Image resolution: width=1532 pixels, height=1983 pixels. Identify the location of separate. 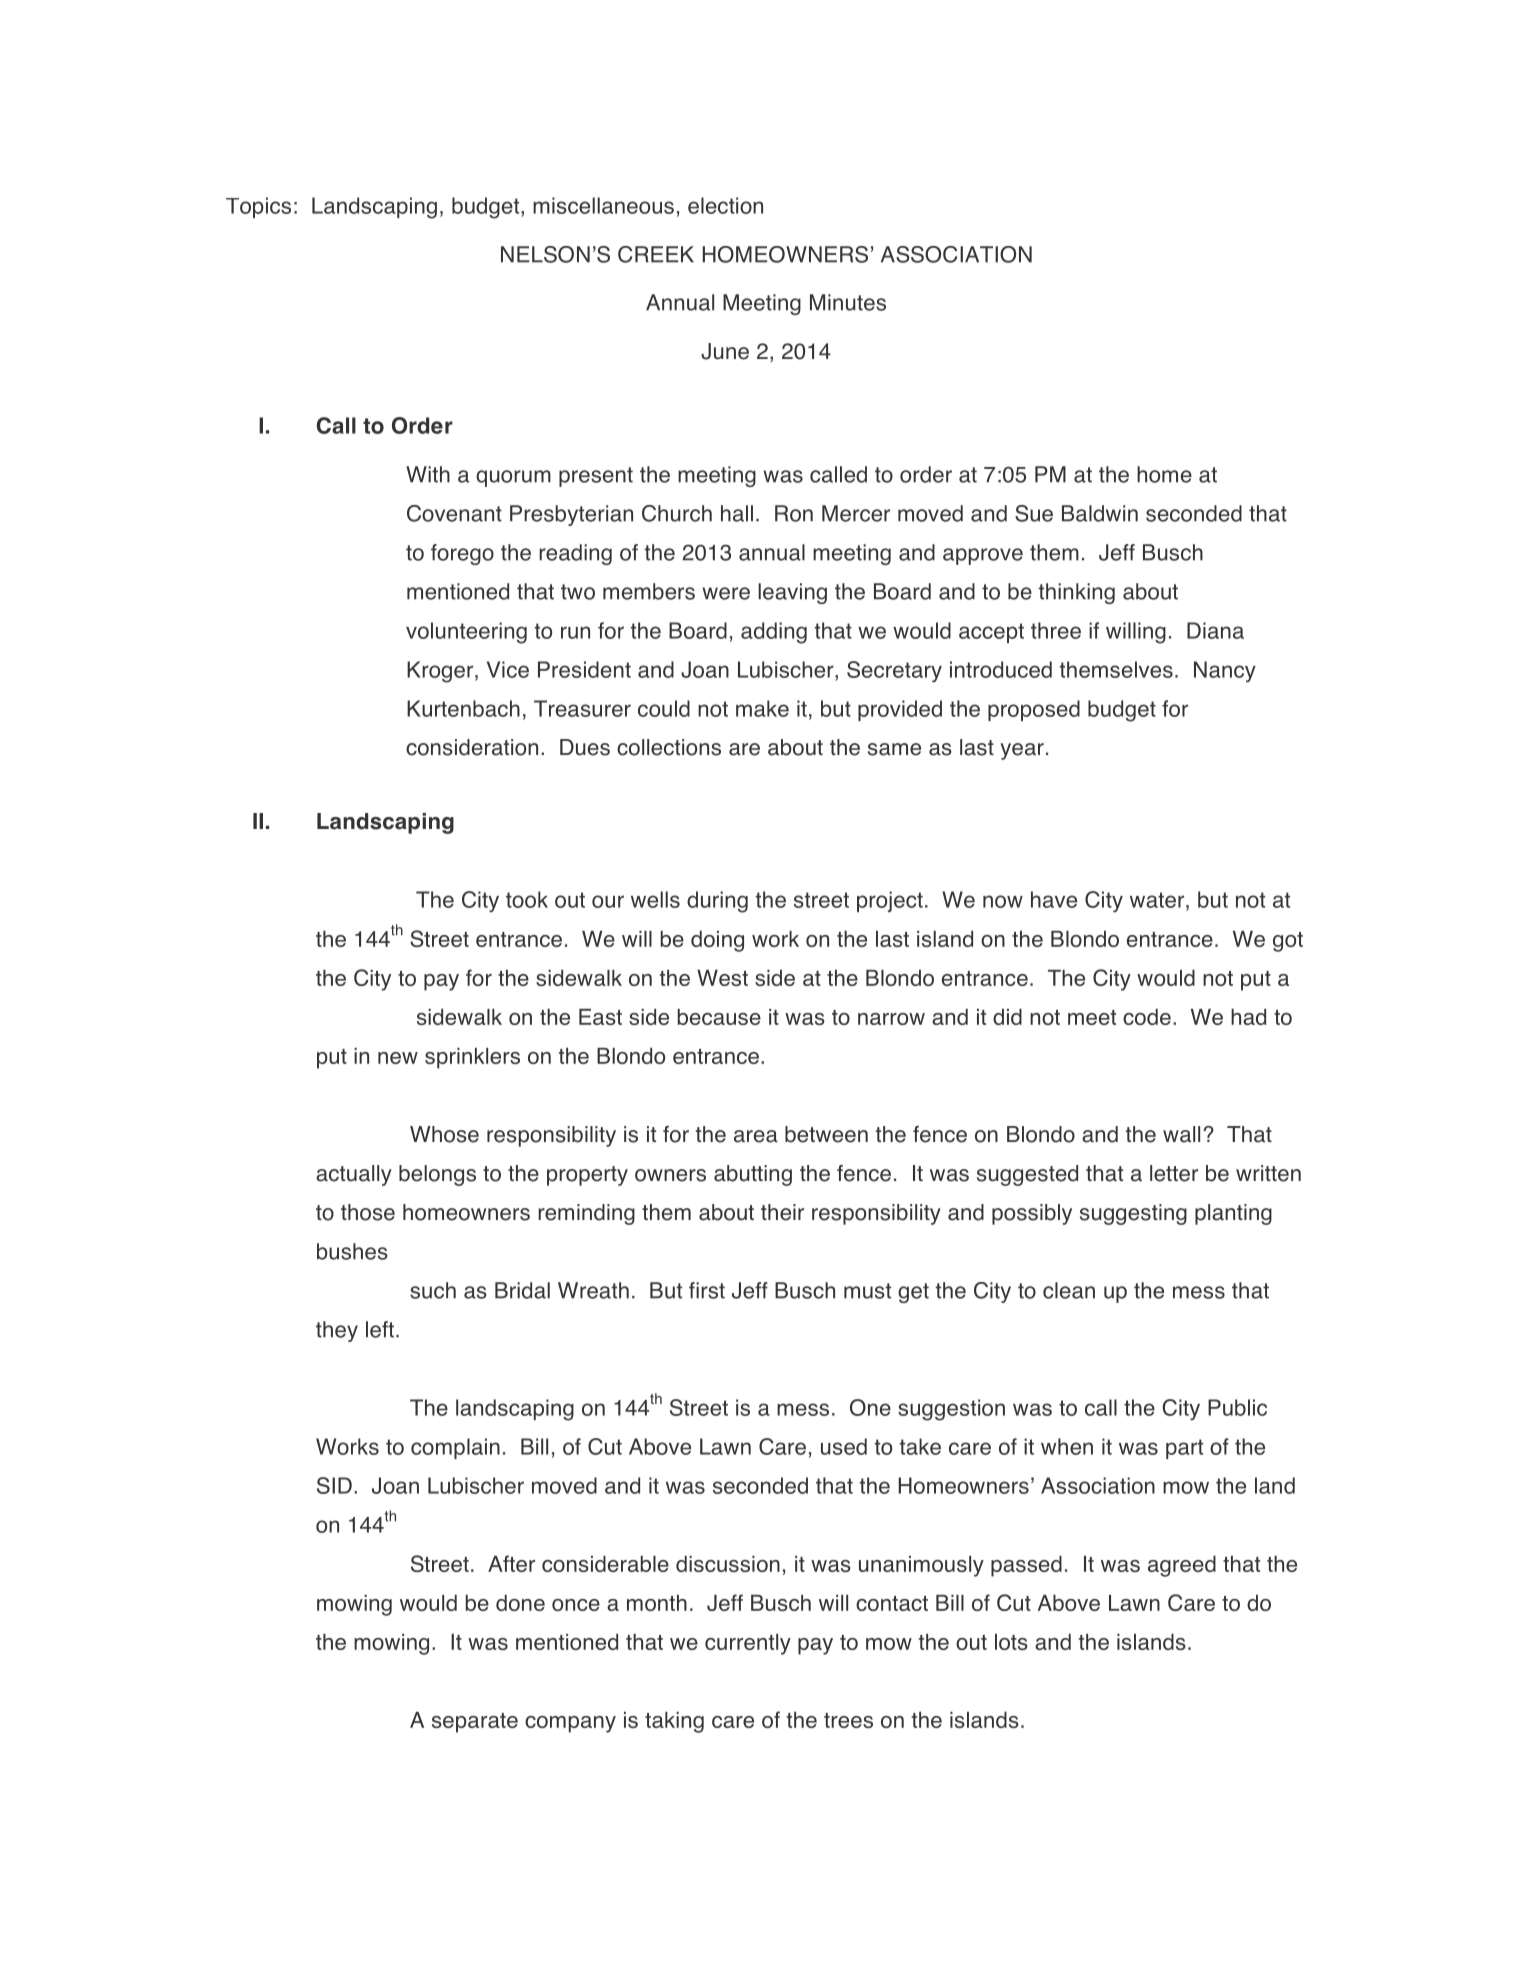
(475, 1723).
